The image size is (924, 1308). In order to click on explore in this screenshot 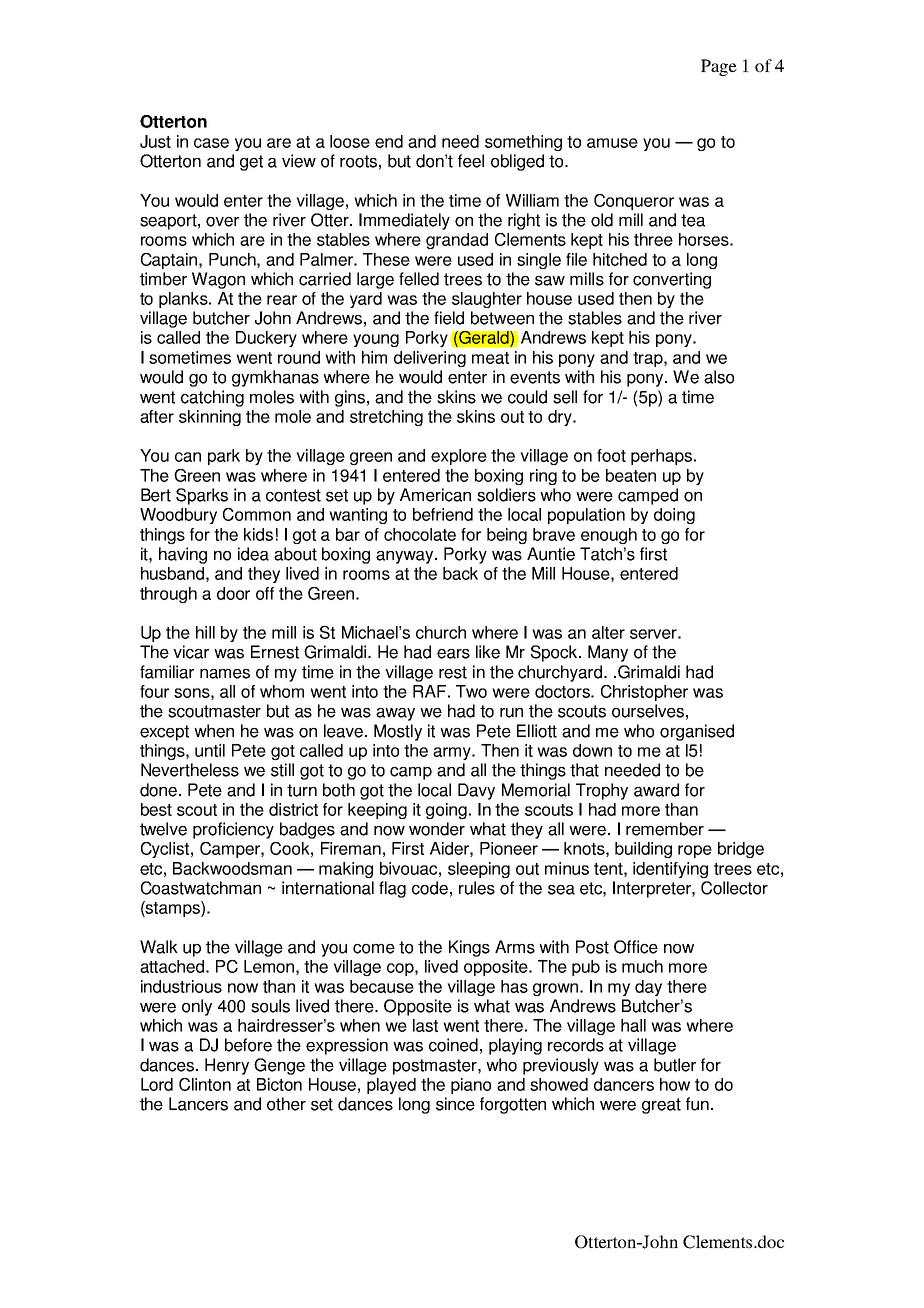, I will do `click(459, 457)`.
